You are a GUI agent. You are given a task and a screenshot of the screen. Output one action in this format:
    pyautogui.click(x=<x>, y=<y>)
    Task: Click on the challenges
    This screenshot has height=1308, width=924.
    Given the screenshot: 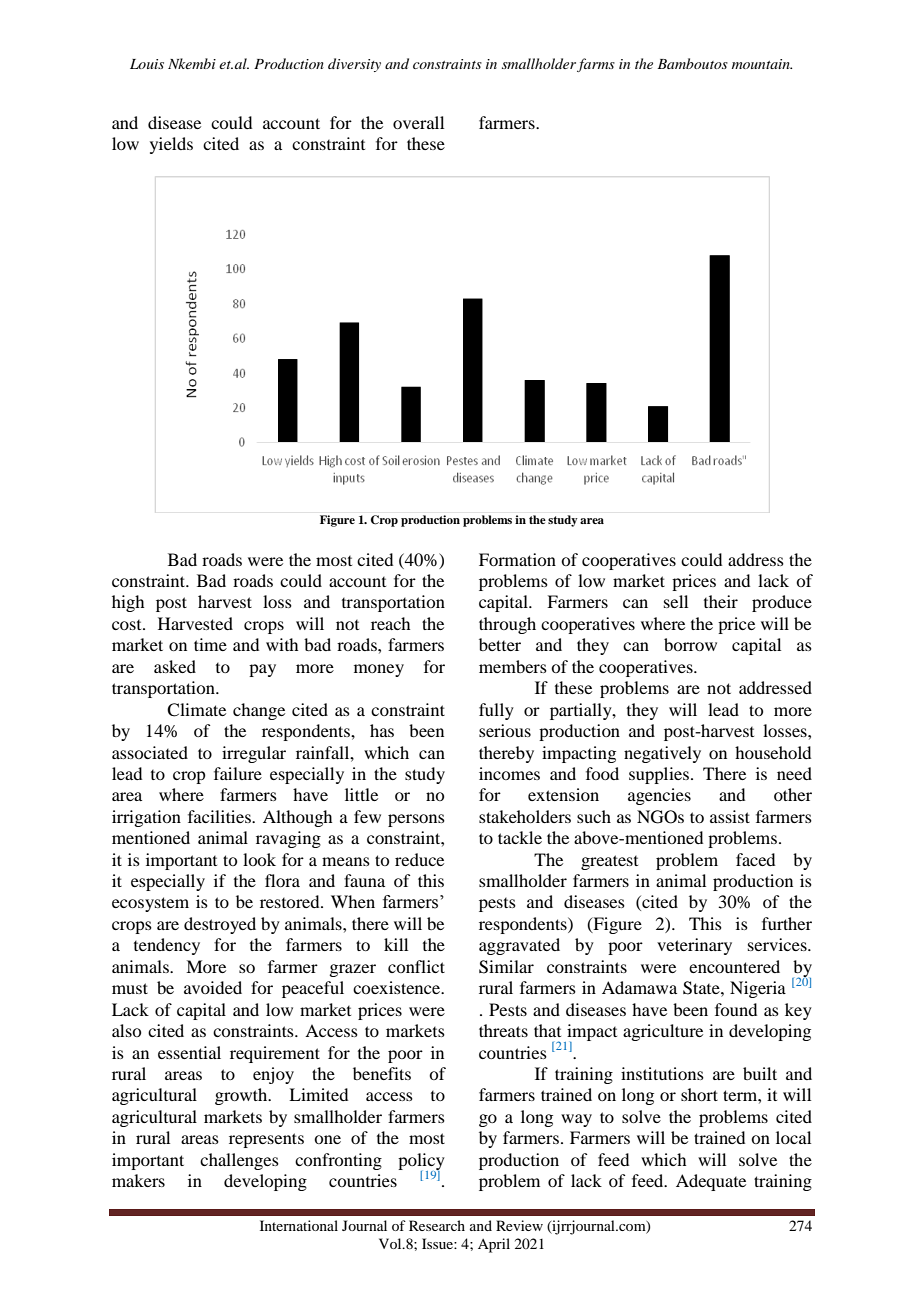 What is the action you would take?
    pyautogui.click(x=239, y=1161)
